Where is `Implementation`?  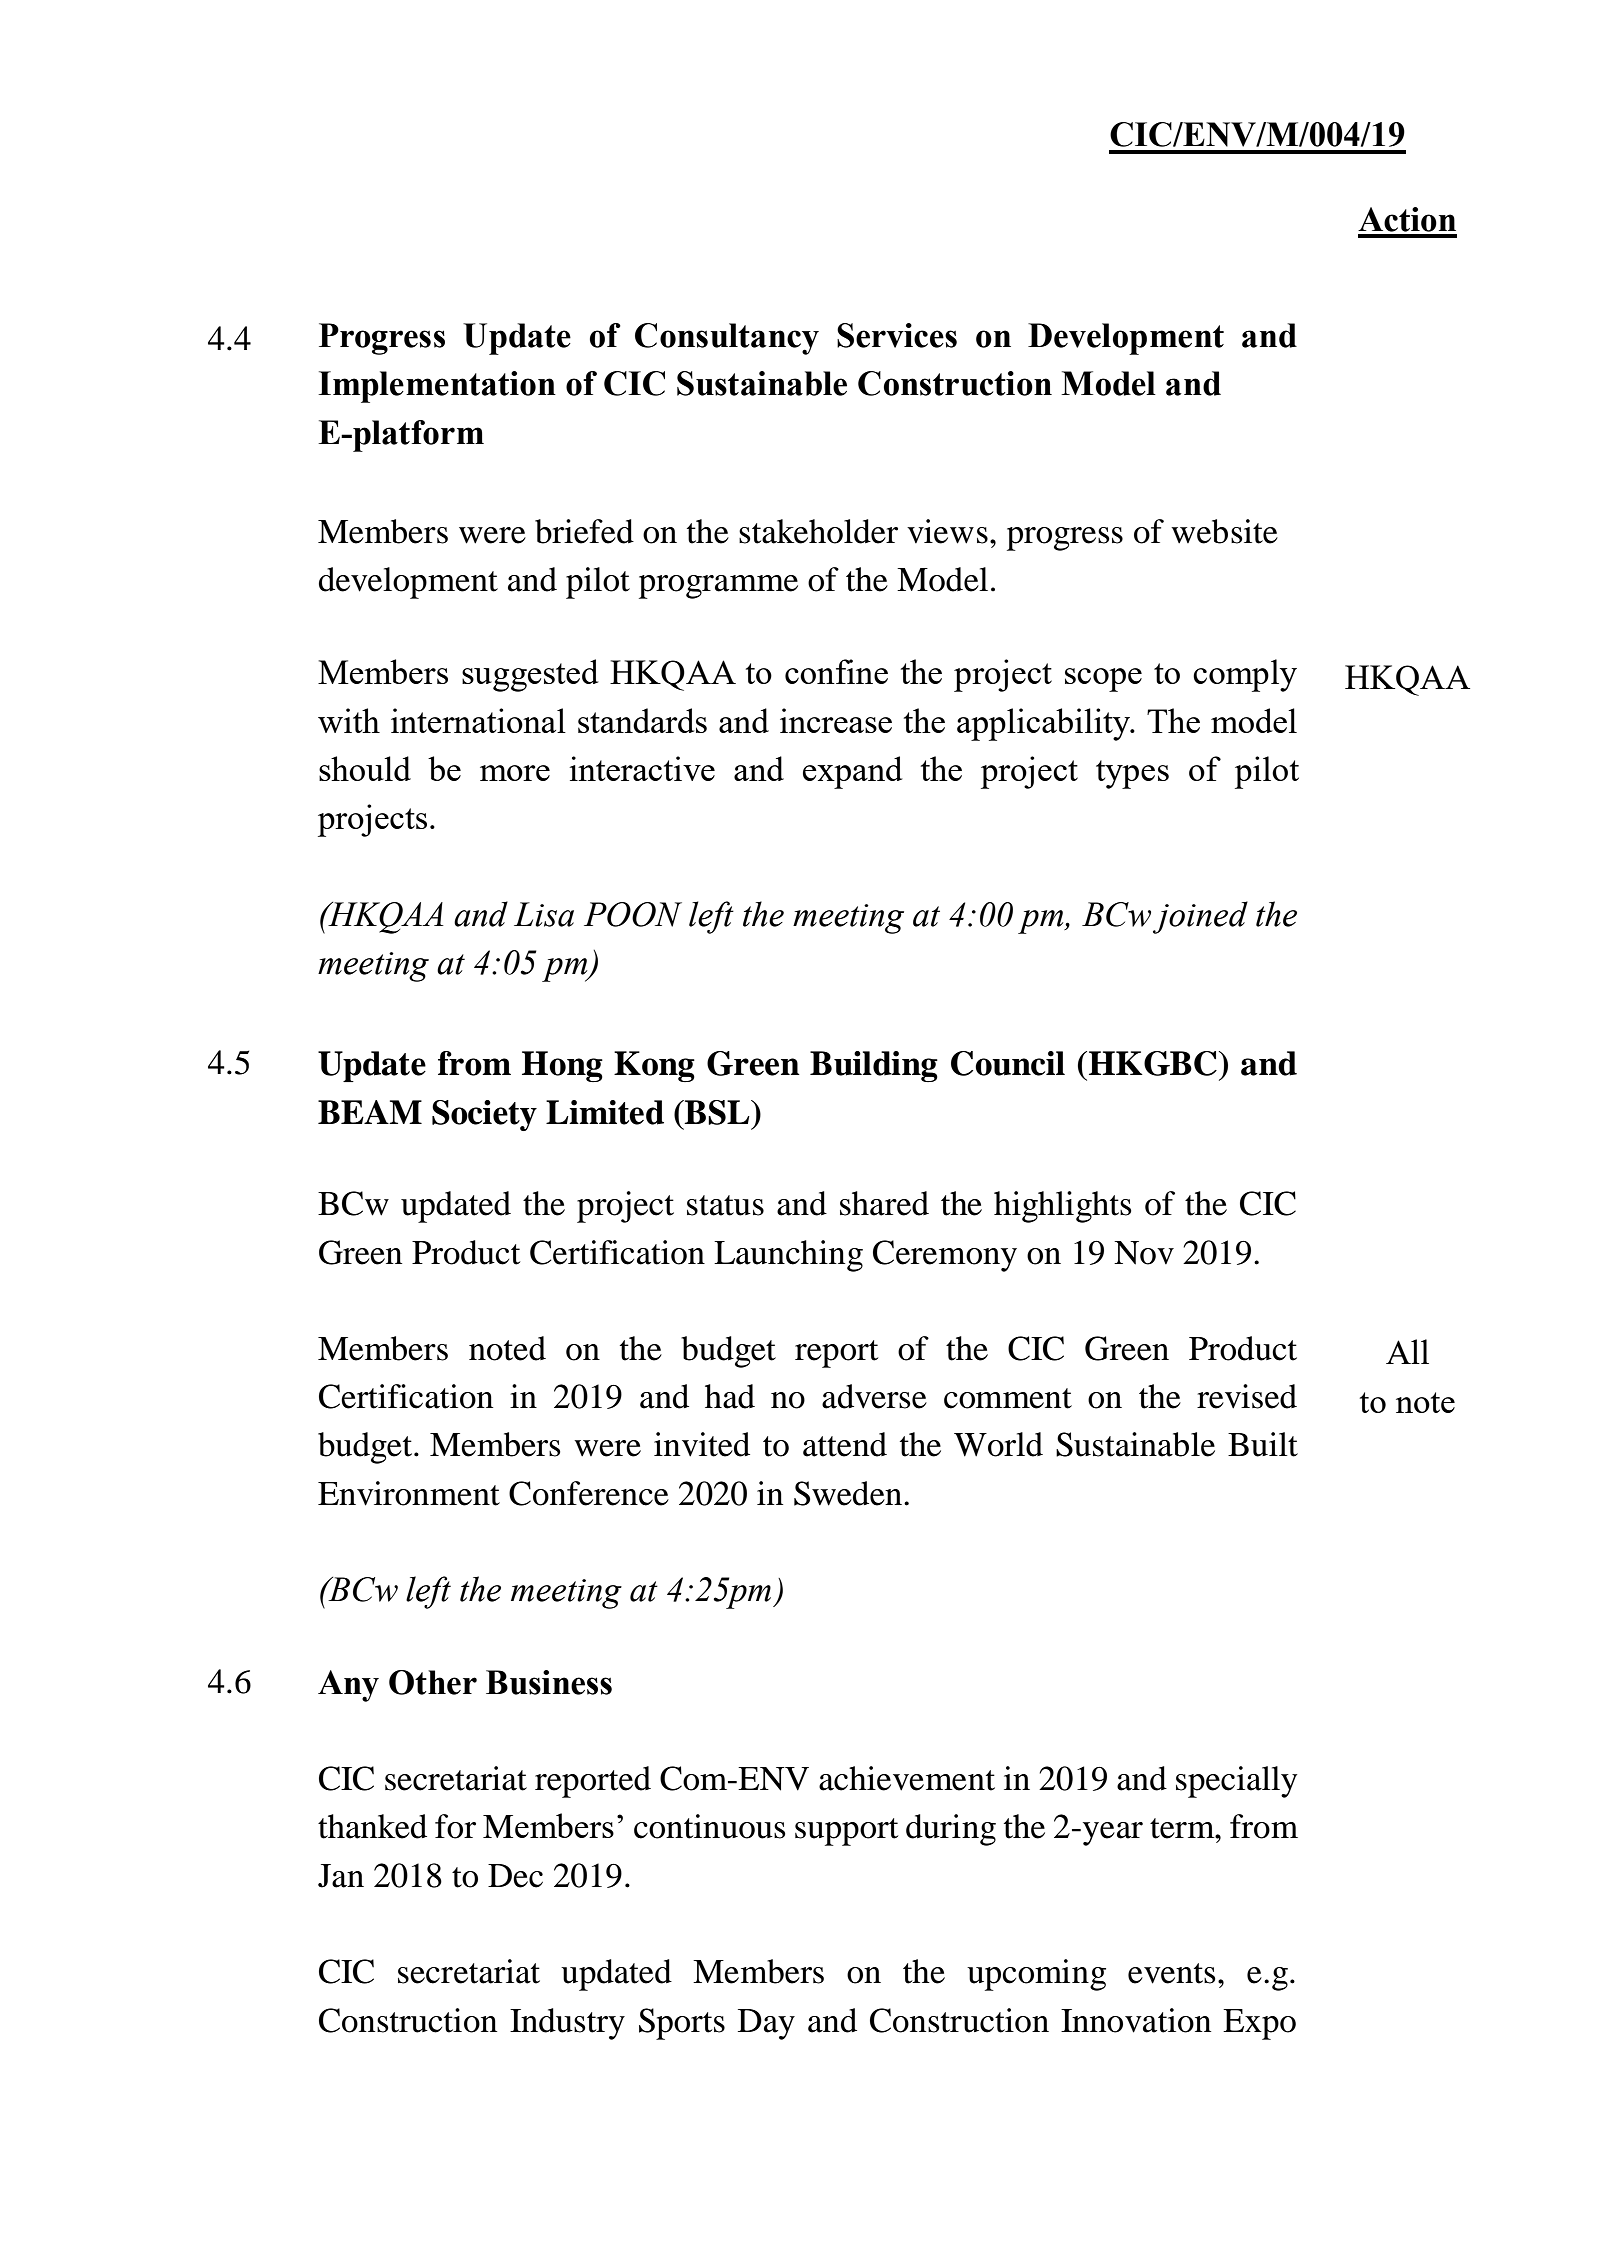
Implementation is located at coordinates (437, 387).
